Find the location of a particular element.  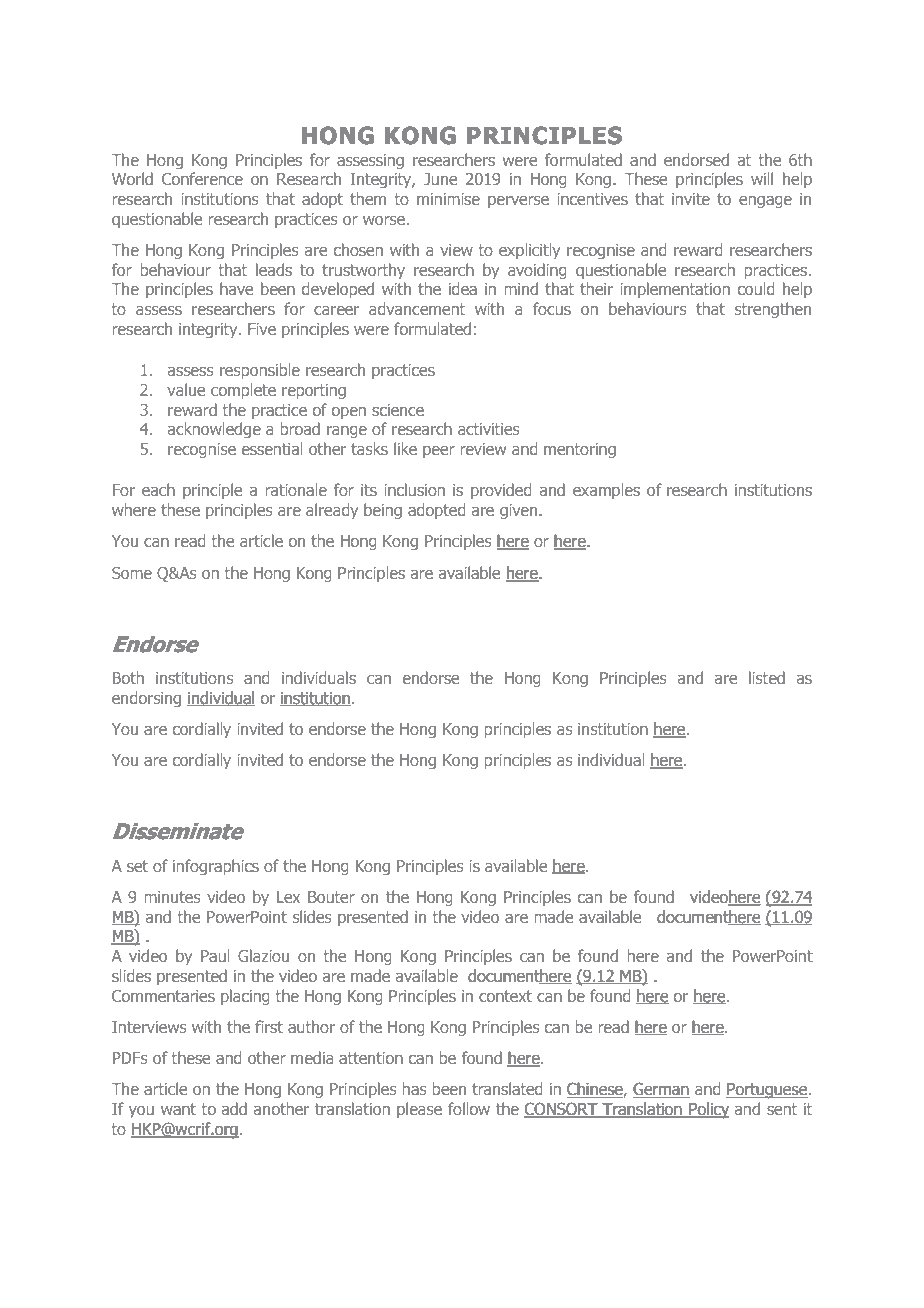

want is located at coordinates (178, 1109).
